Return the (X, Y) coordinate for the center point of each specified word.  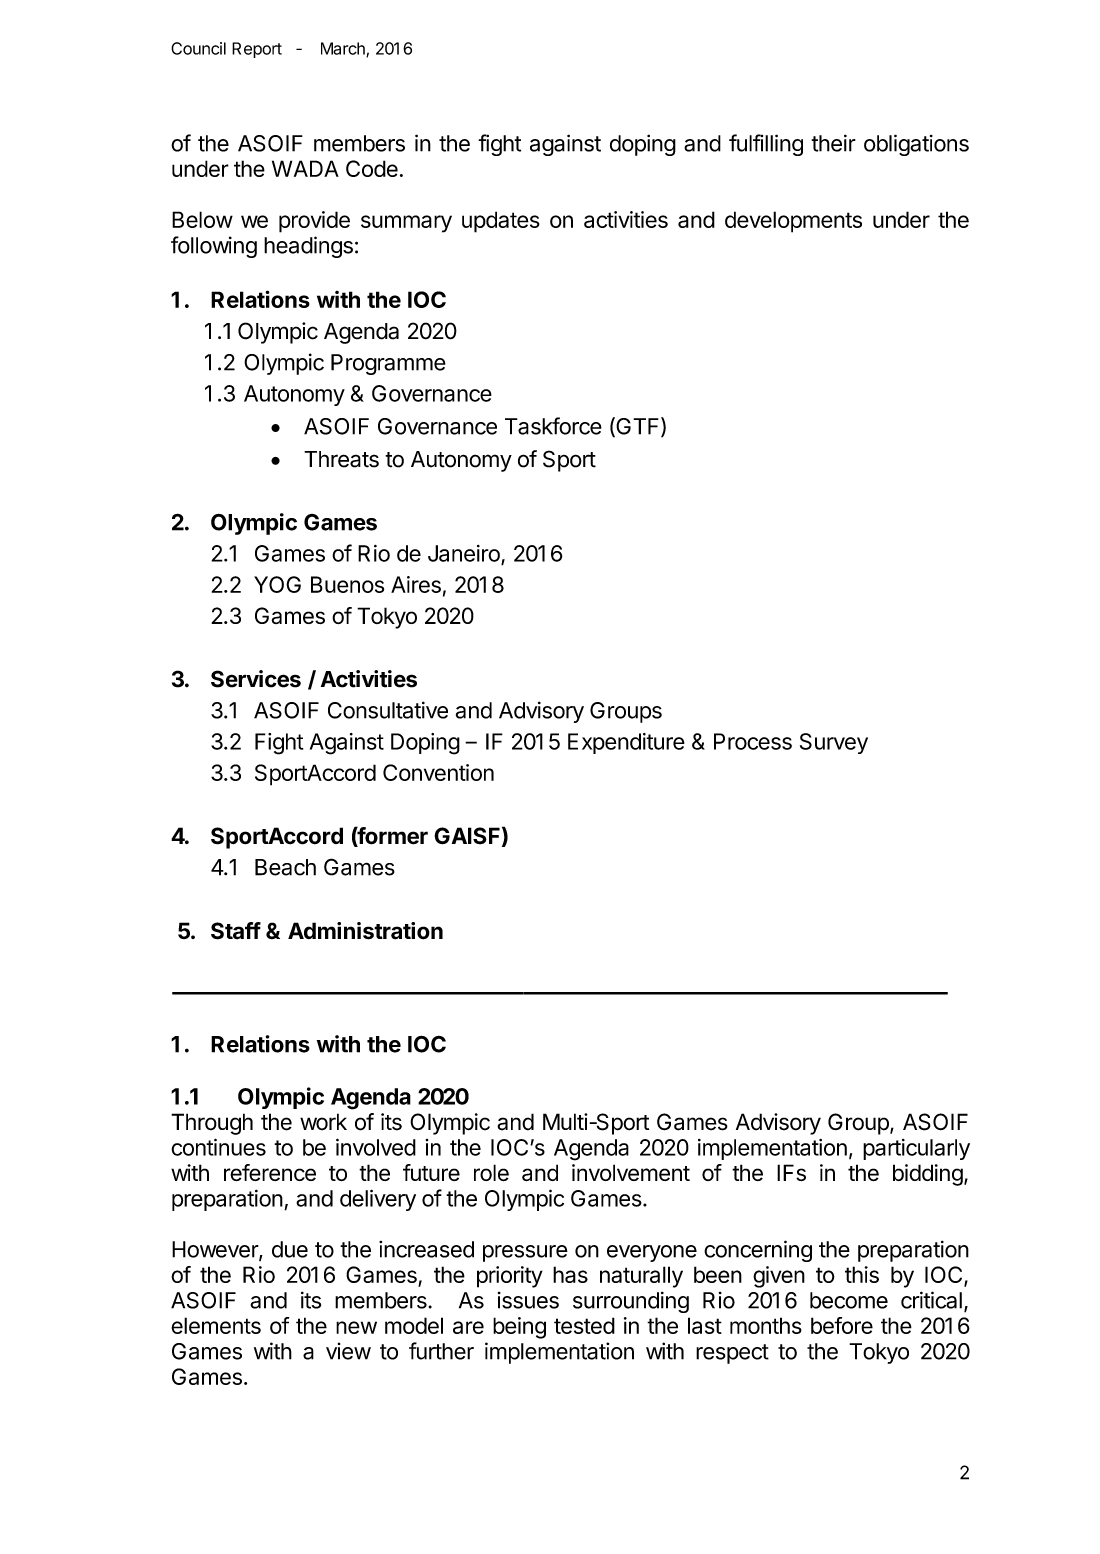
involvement (631, 1172)
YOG (277, 584)
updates (501, 222)
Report (257, 50)
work (323, 1122)
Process (753, 741)
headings (308, 247)
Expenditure (626, 743)
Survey (834, 743)
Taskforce (553, 426)
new (356, 1327)
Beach (285, 867)
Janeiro (465, 554)
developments (793, 222)
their (833, 143)
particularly (916, 1149)
